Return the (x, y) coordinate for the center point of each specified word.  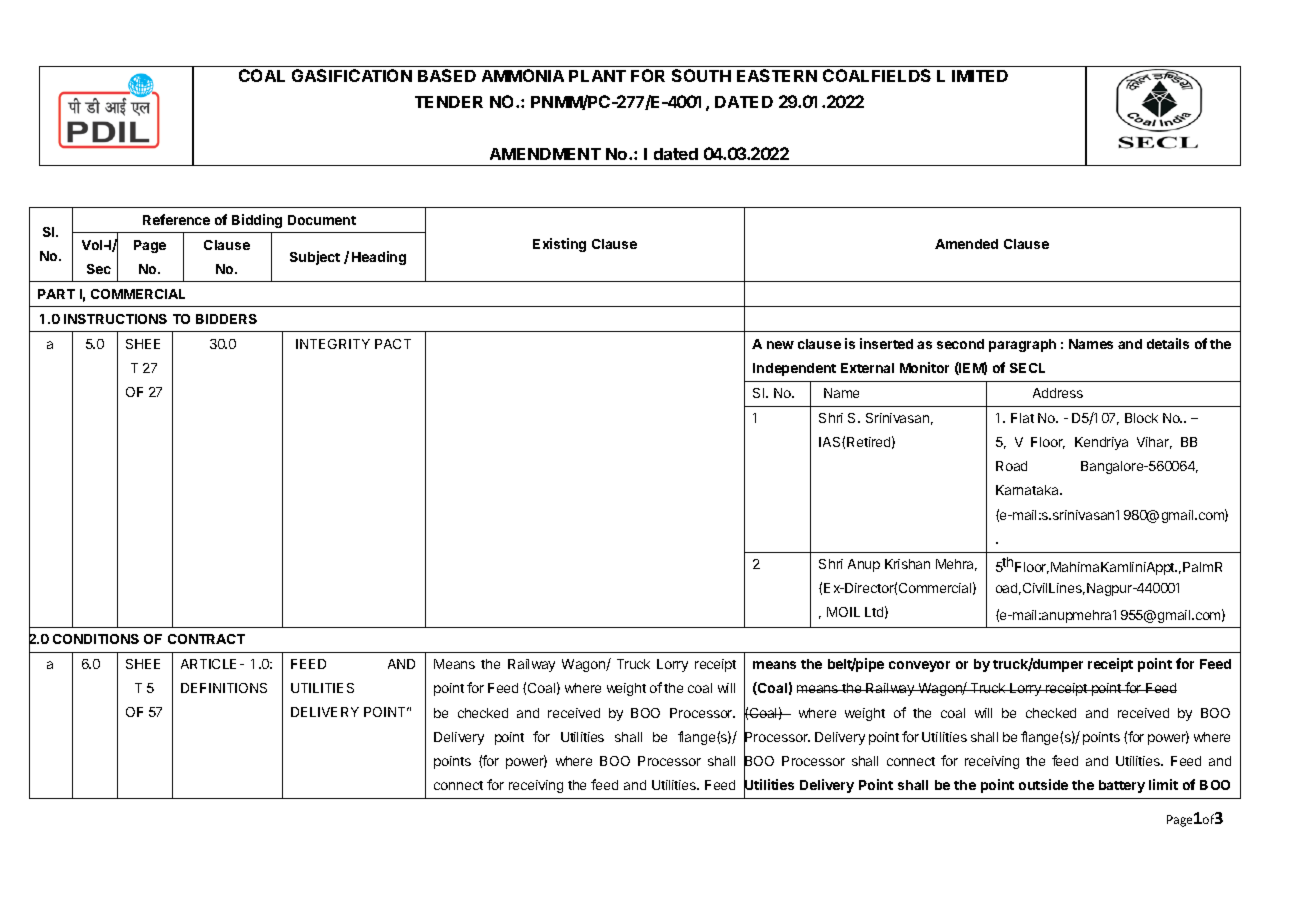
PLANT (597, 76)
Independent (794, 369)
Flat (1022, 418)
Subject (315, 258)
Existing (559, 245)
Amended (966, 244)
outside (1043, 784)
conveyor (919, 666)
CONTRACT (206, 639)
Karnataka (1028, 490)
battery (1122, 786)
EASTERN (777, 75)
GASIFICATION (352, 75)
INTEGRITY (333, 344)
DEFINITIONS (224, 688)
